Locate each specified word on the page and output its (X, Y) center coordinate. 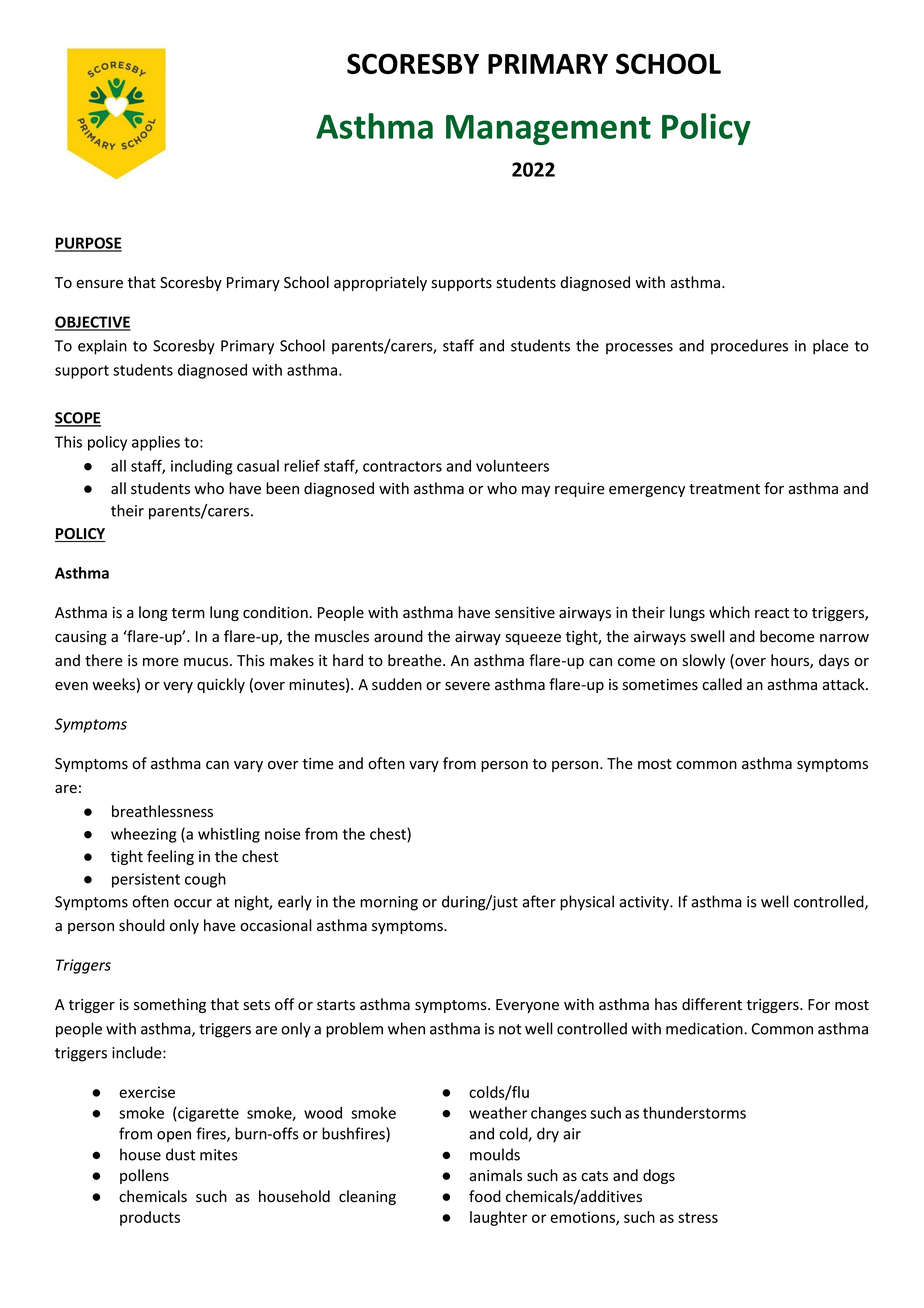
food (485, 1196)
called (722, 684)
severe (467, 686)
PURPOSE (88, 244)
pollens (144, 1176)
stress (698, 1217)
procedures (749, 347)
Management (548, 130)
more (161, 662)
